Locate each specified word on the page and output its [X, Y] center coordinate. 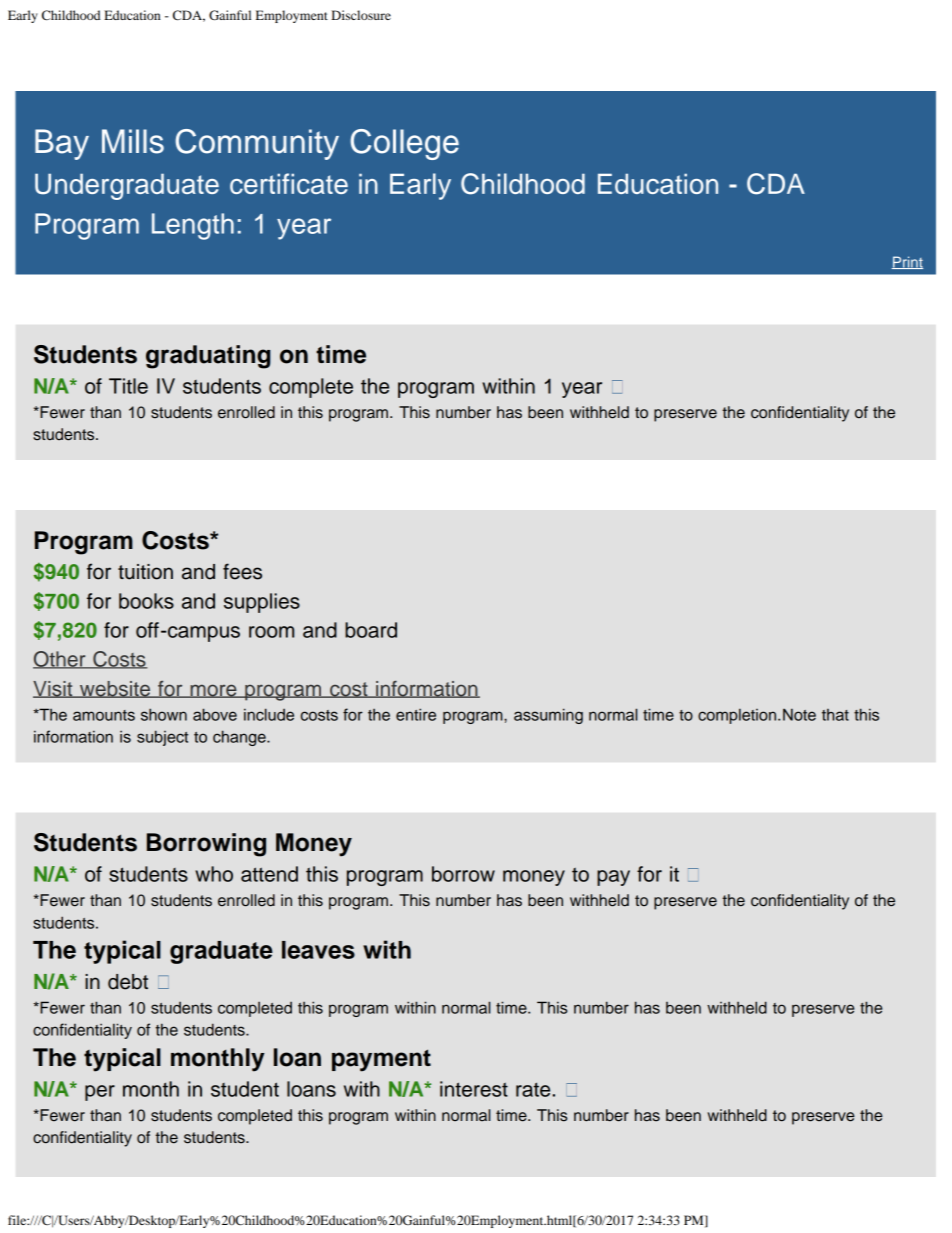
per [100, 1093]
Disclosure [361, 15]
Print [907, 262]
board [371, 630]
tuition [145, 572]
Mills [133, 141]
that [835, 715]
